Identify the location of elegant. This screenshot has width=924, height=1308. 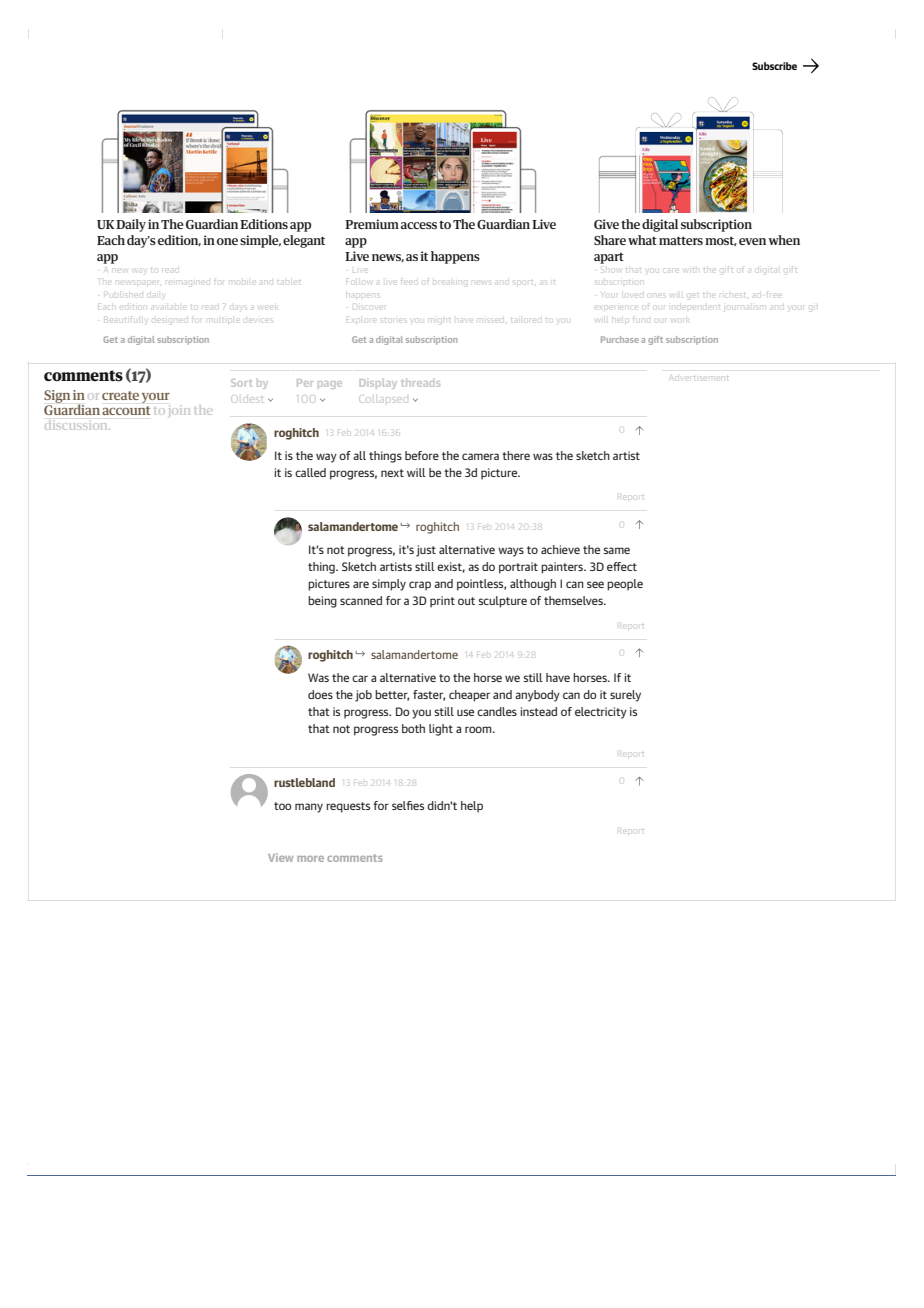
(304, 241).
